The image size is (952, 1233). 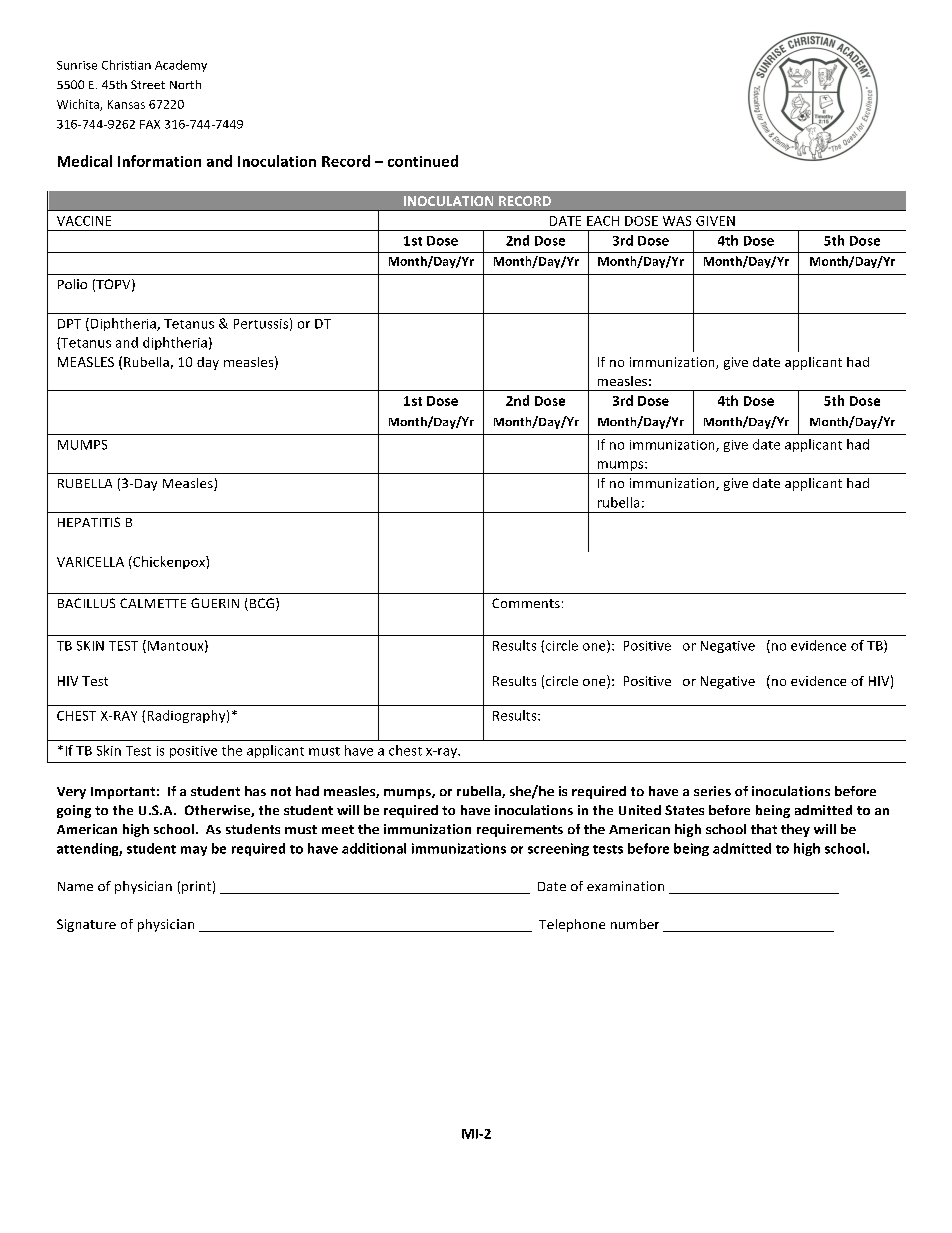 What do you see at coordinates (374, 848) in the screenshot?
I see `additional` at bounding box center [374, 848].
